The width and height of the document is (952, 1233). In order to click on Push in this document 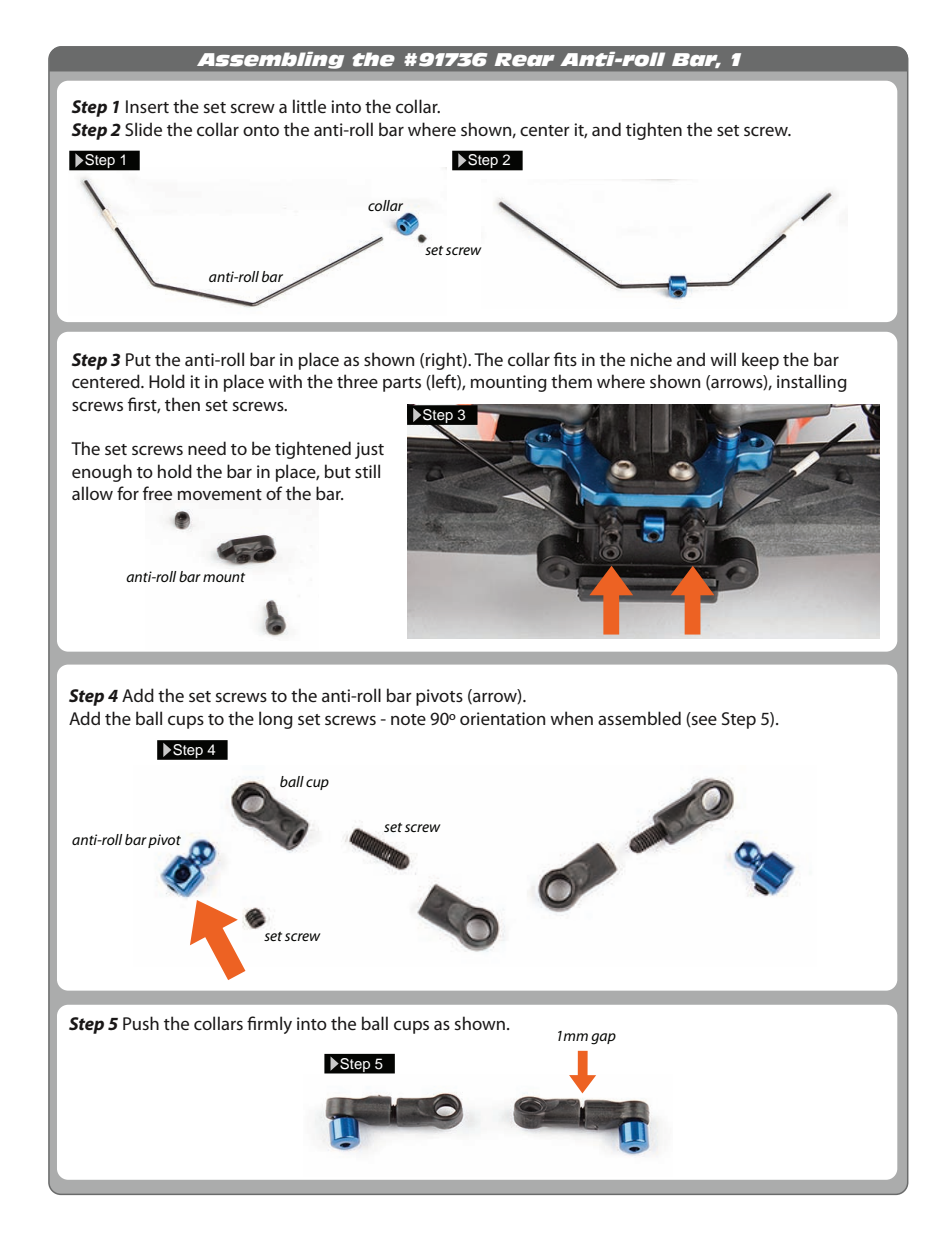, I will do `click(141, 1023)`.
